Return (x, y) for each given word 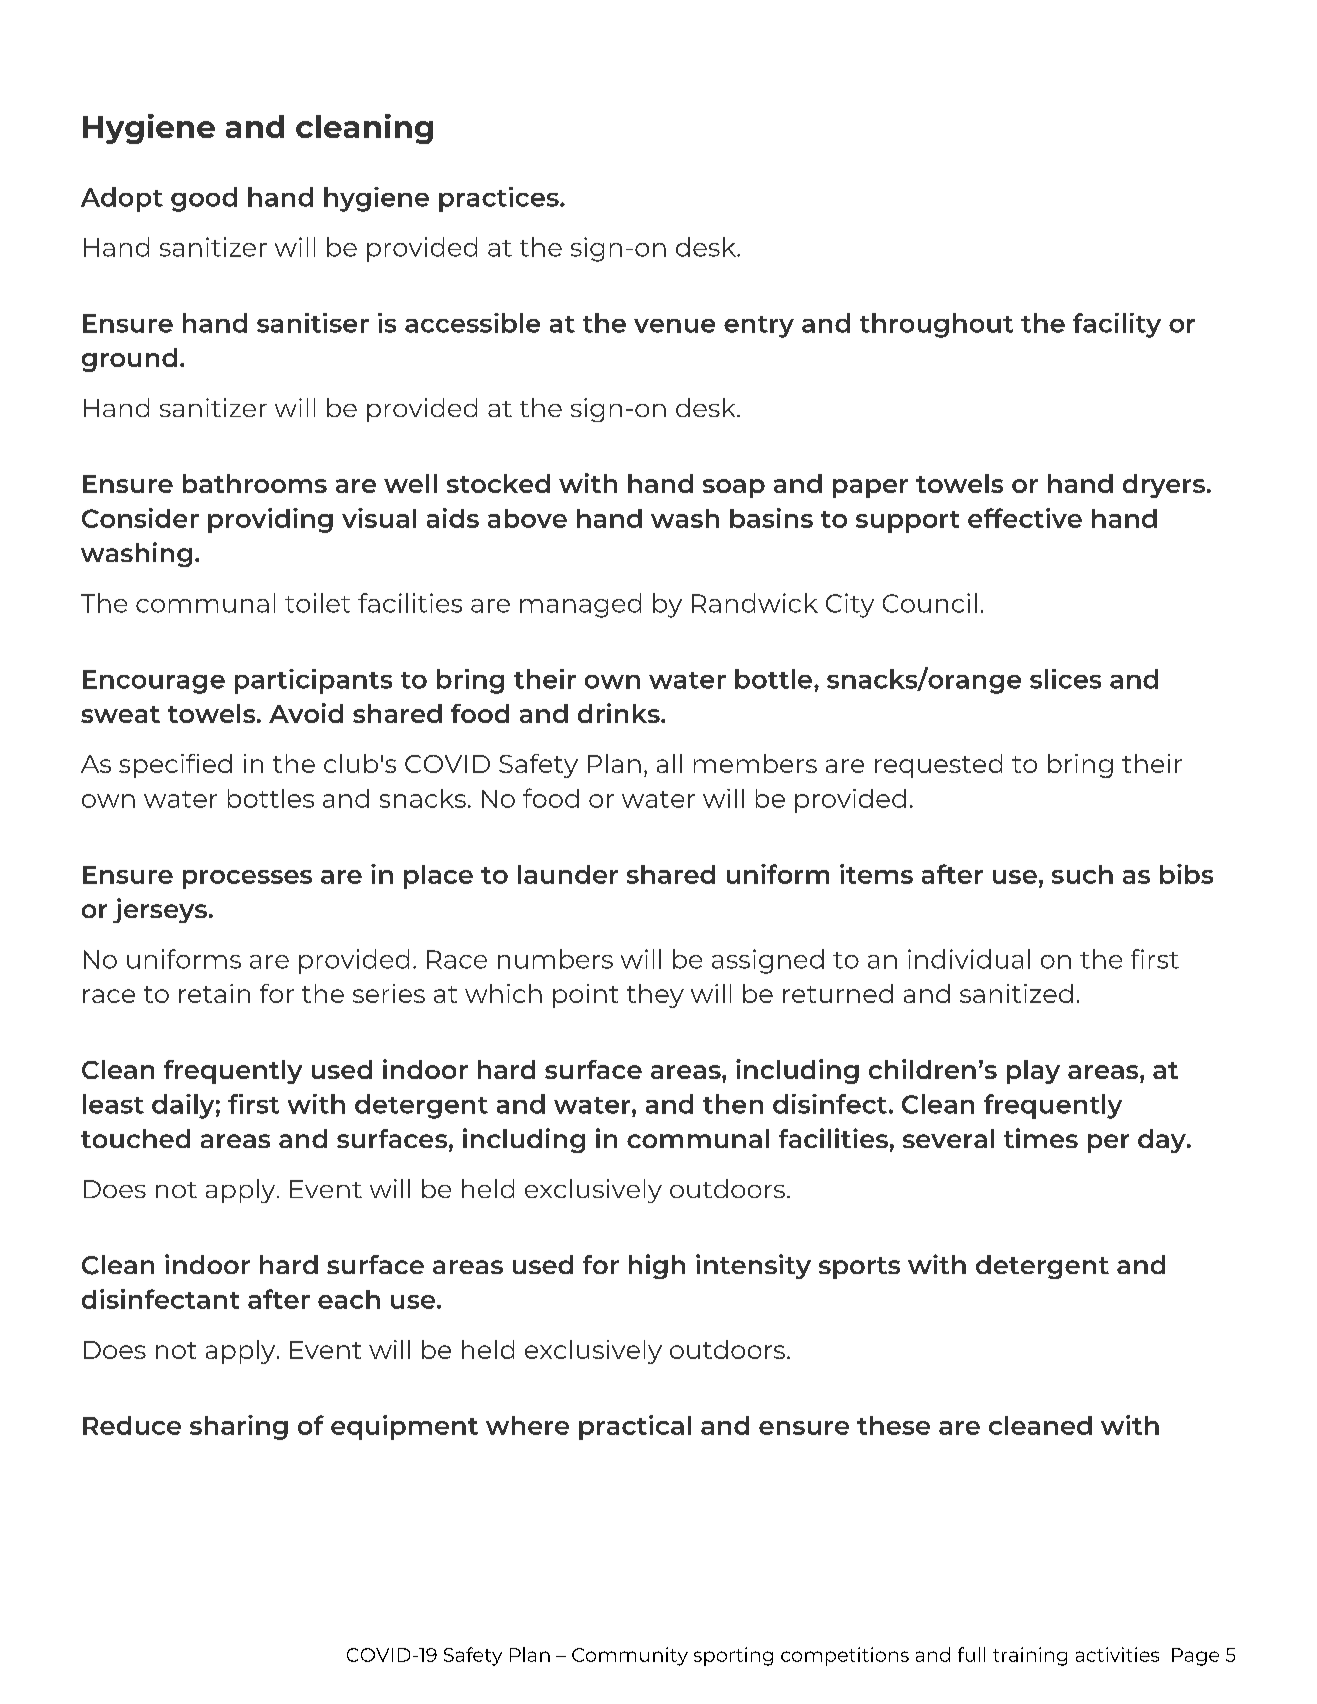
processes (247, 879)
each (349, 1299)
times (1041, 1138)
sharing (239, 1427)
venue (674, 326)
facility (1117, 325)
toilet (317, 603)
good (204, 199)
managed (580, 605)
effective (1025, 518)
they (655, 996)
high (657, 1266)
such (1082, 874)
